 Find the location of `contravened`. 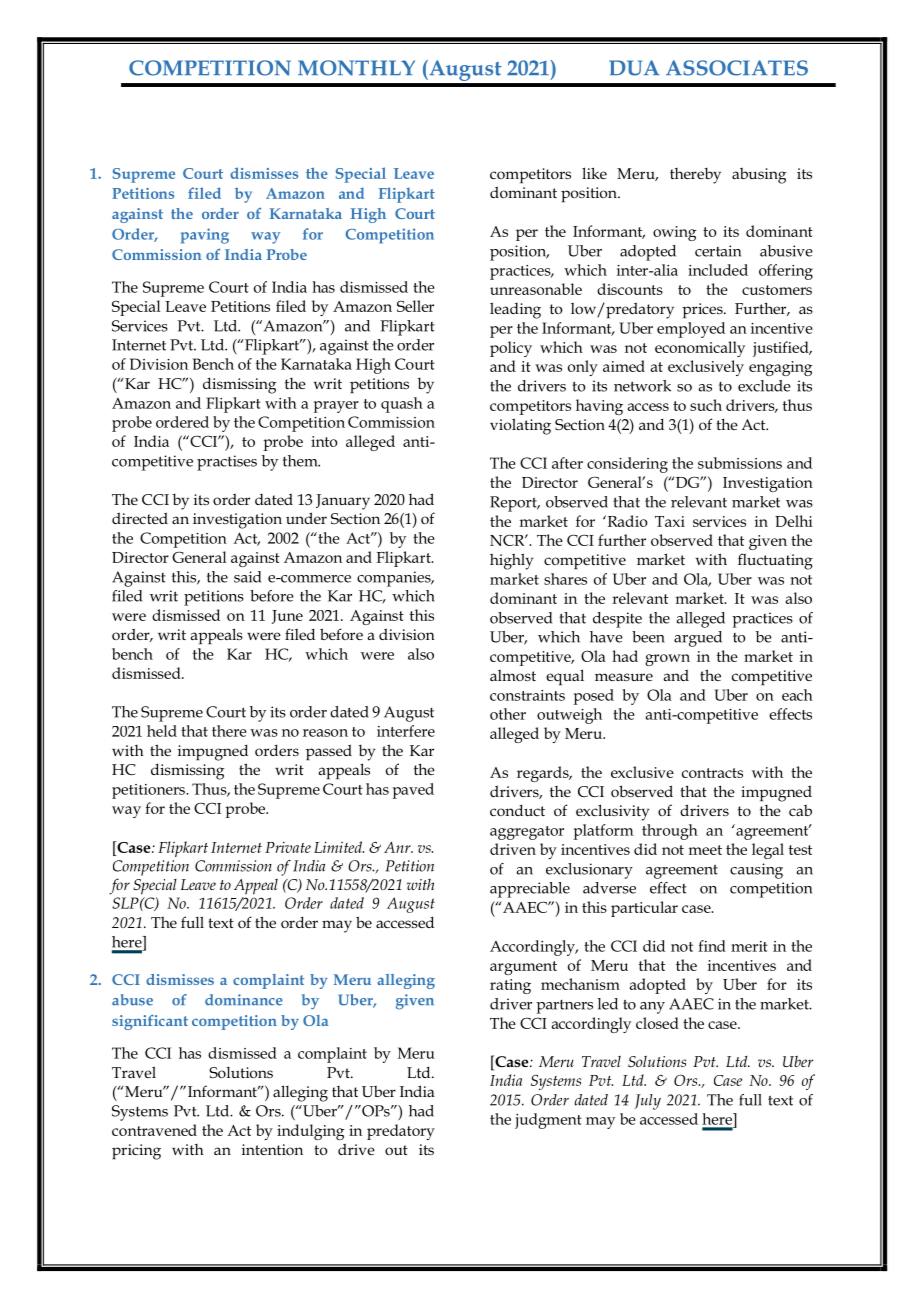

contravened is located at coordinates (154, 1130).
